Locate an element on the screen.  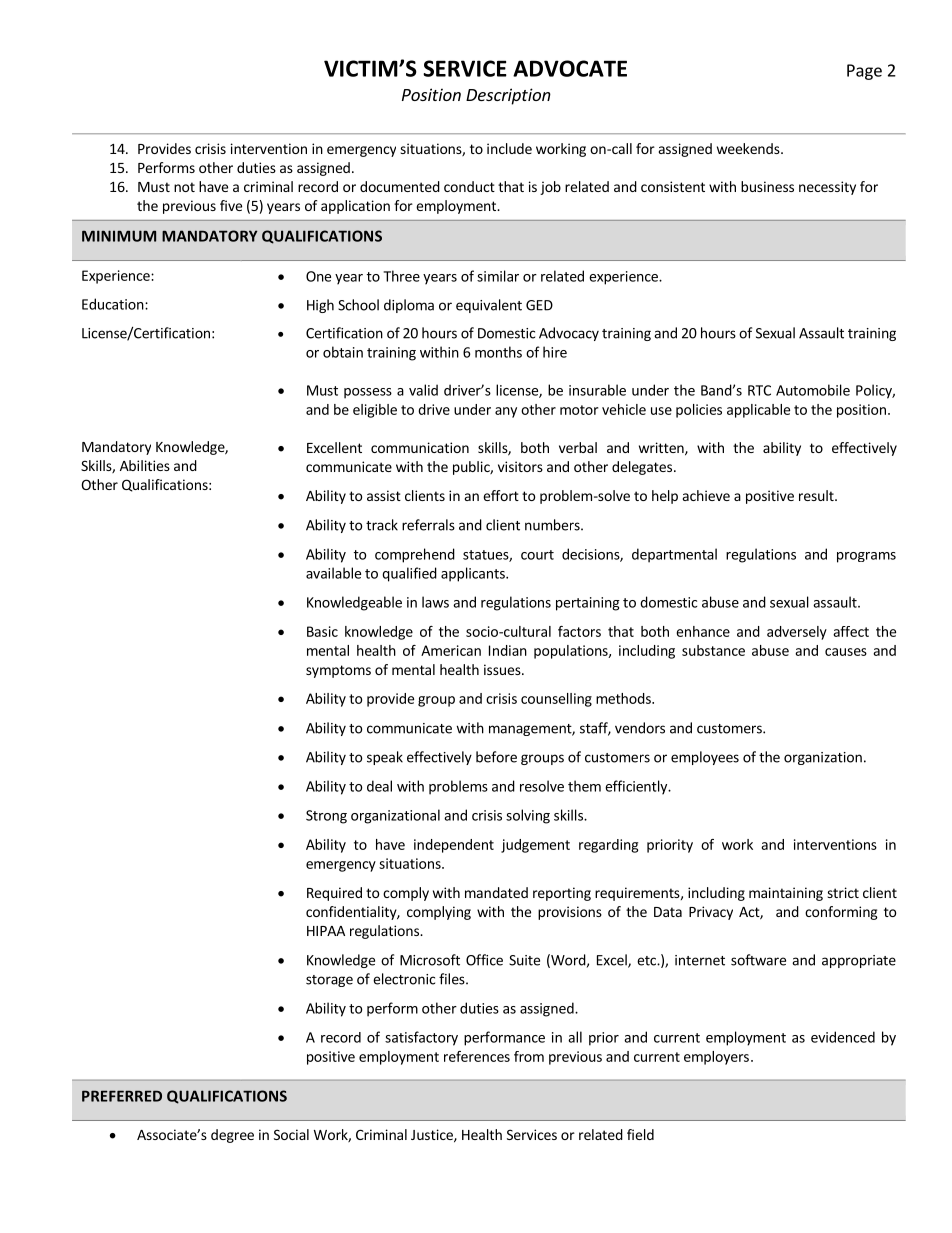
any is located at coordinates (506, 412).
